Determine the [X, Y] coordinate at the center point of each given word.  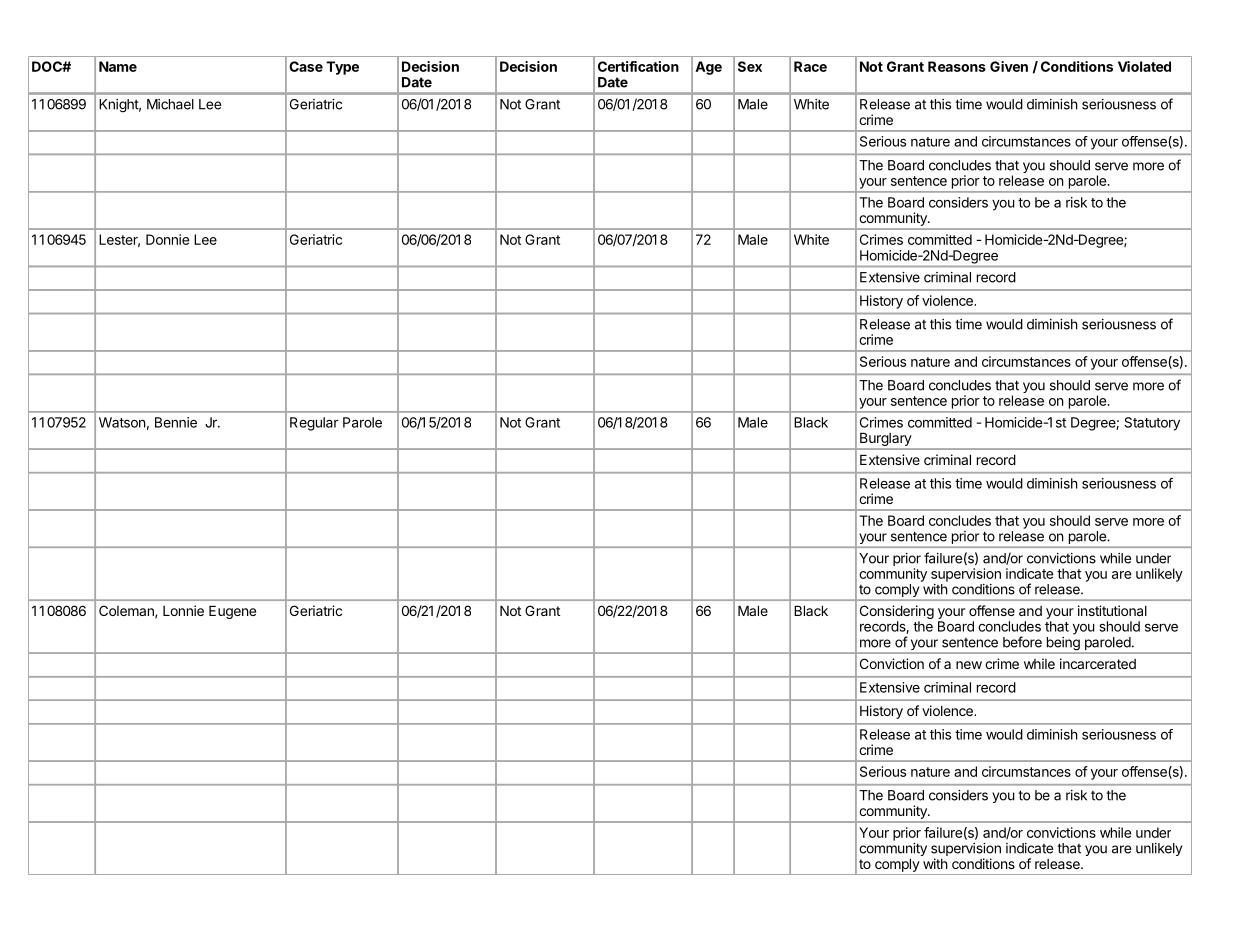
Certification [638, 66]
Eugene [232, 612]
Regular [314, 424]
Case [306, 66]
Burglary [885, 441]
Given [1009, 66]
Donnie [167, 239]
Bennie [176, 422]
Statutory [1152, 424]
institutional [1112, 610]
